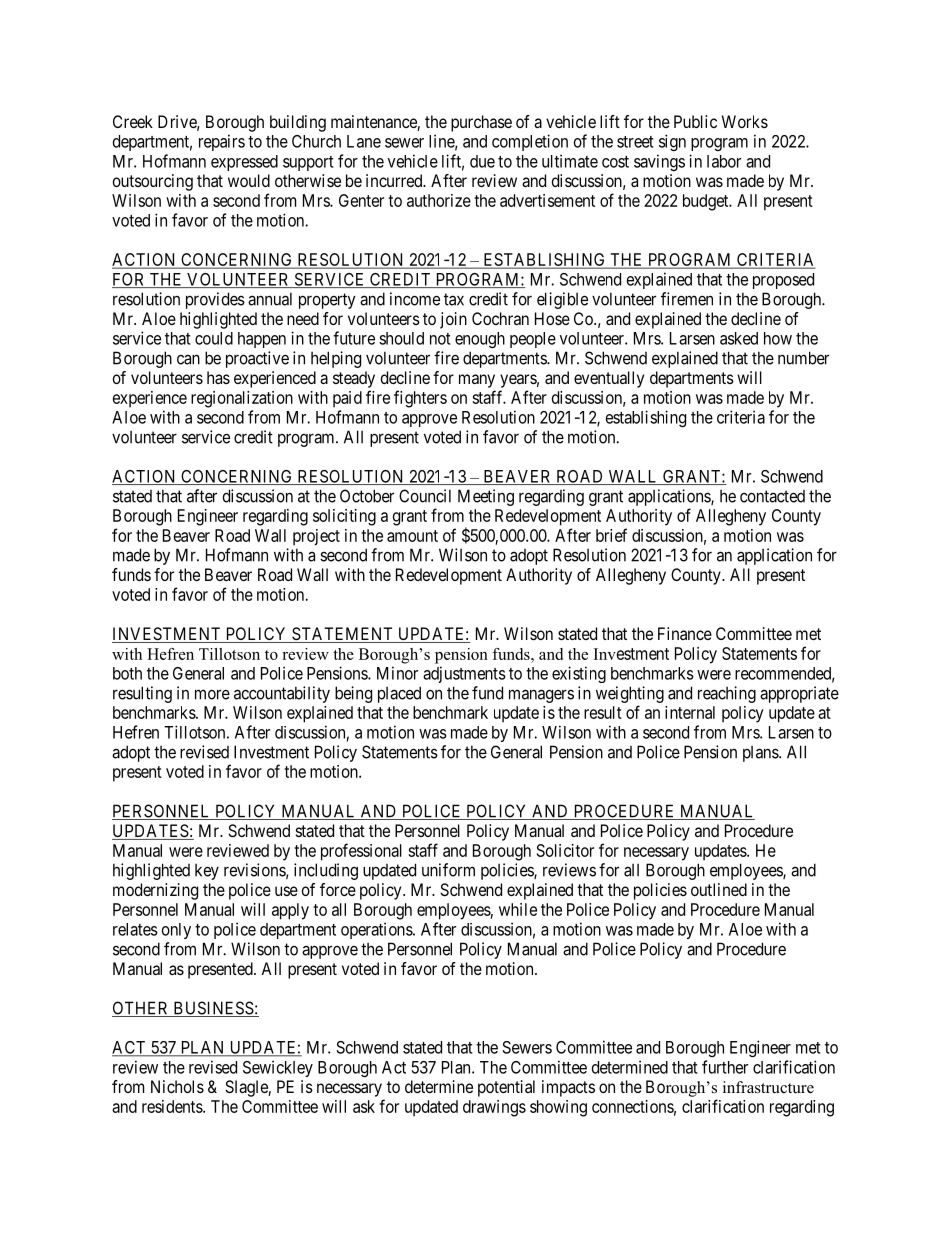 This document has height=1233, width=952. Describe the element at coordinates (482, 161) in the document. I see `due` at that location.
